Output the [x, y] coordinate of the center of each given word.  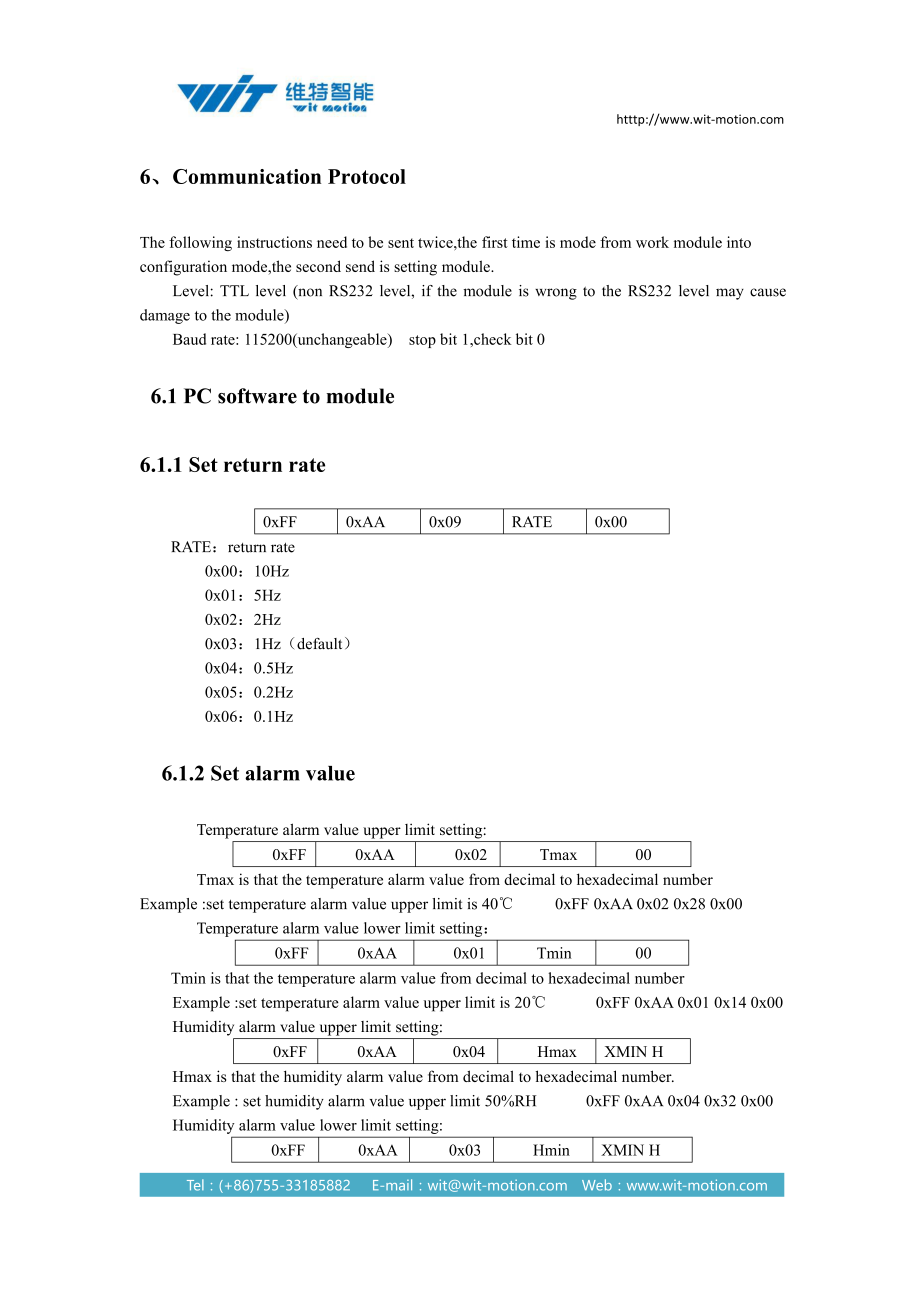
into [739, 242]
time [526, 242]
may [730, 294]
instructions [274, 242]
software [257, 396]
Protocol [367, 176]
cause [768, 292]
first [495, 242]
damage [165, 316]
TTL [234, 290]
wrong [556, 294]
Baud [189, 339]
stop [422, 341]
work [652, 242]
